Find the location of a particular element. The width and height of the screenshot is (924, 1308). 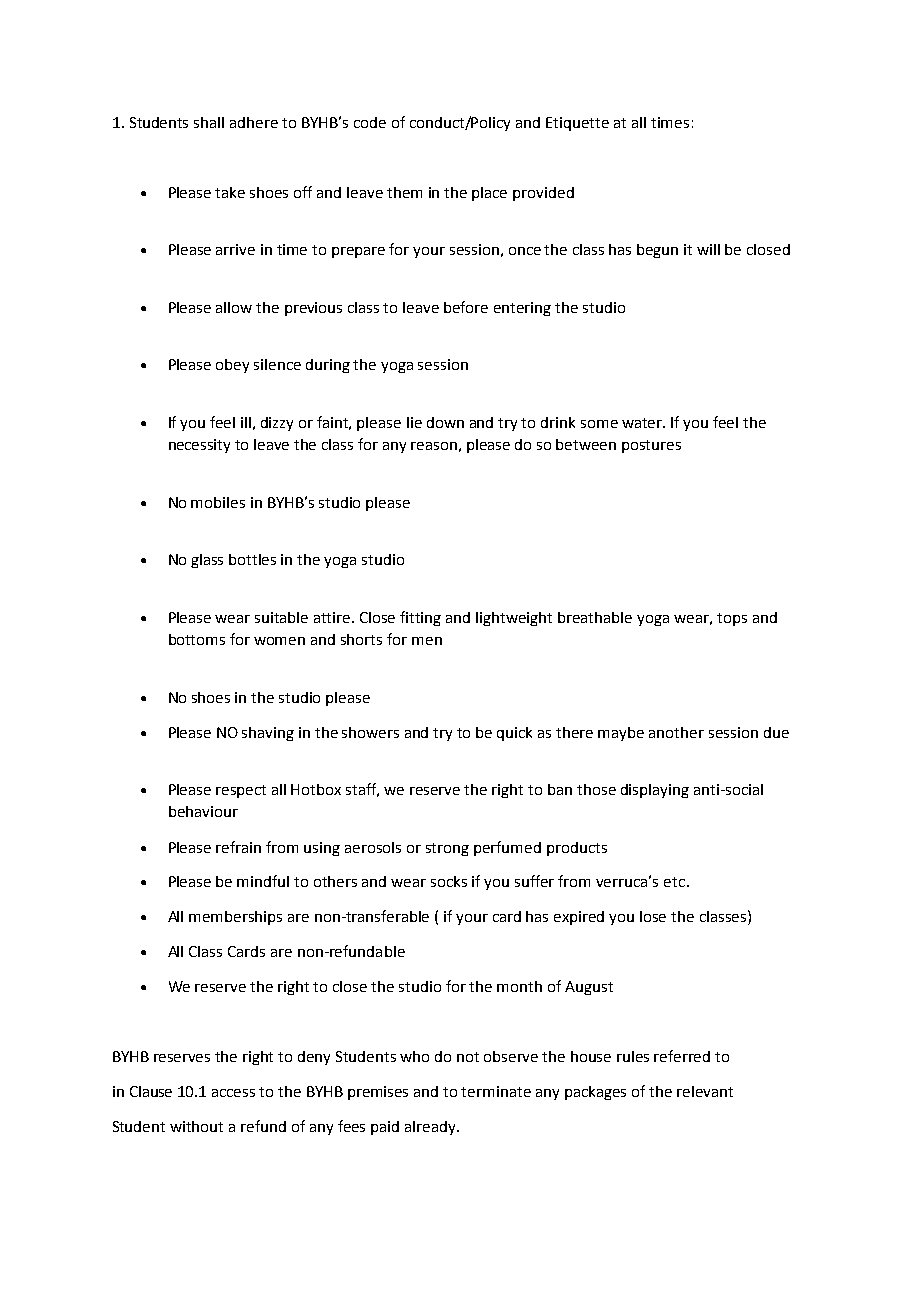

water is located at coordinates (643, 423).
